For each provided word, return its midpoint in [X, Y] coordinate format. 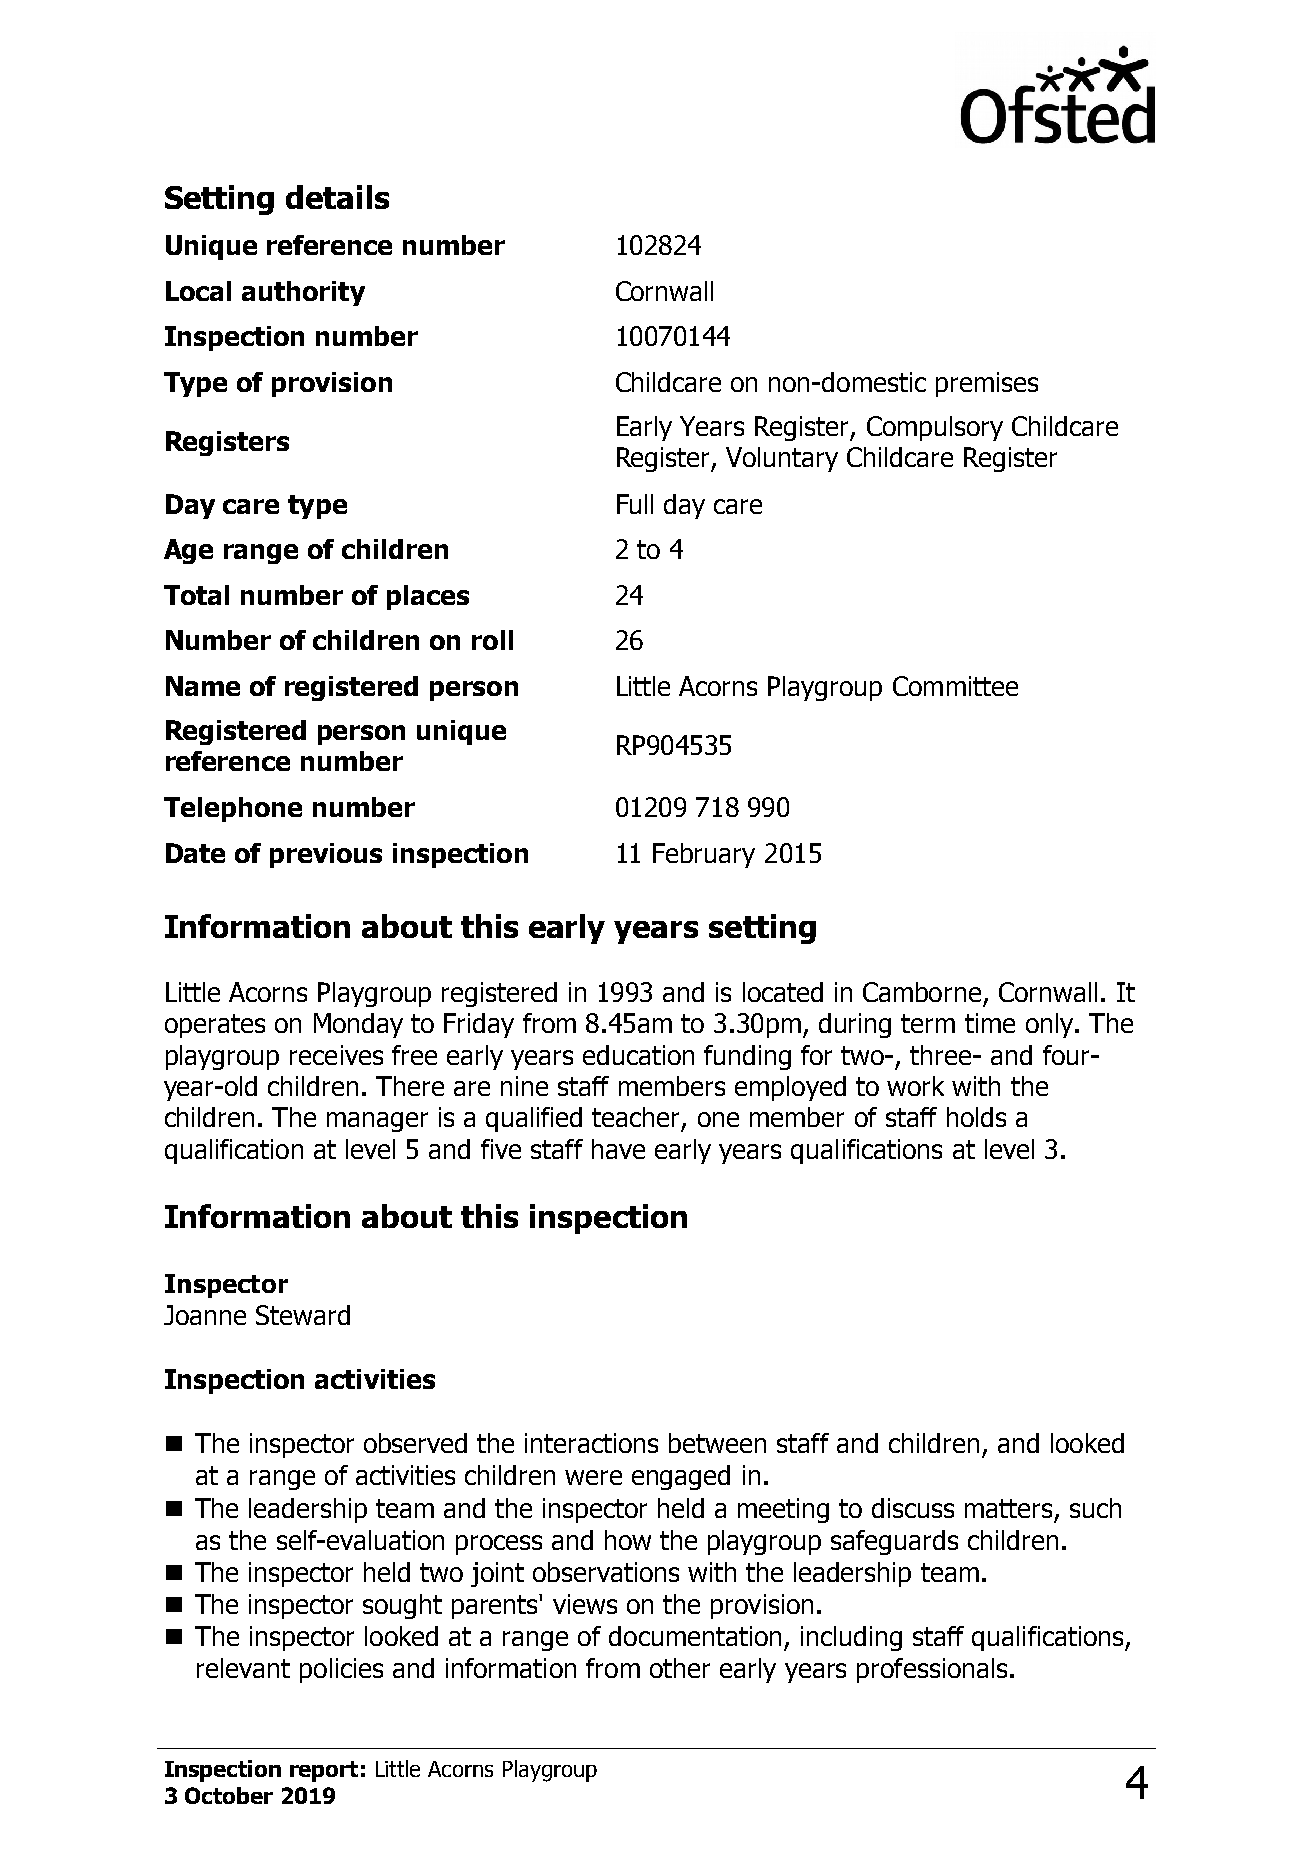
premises [987, 384]
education [638, 1055]
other [680, 1668]
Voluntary [782, 459]
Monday [358, 1025]
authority [303, 293]
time [990, 1023]
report [324, 1771]
